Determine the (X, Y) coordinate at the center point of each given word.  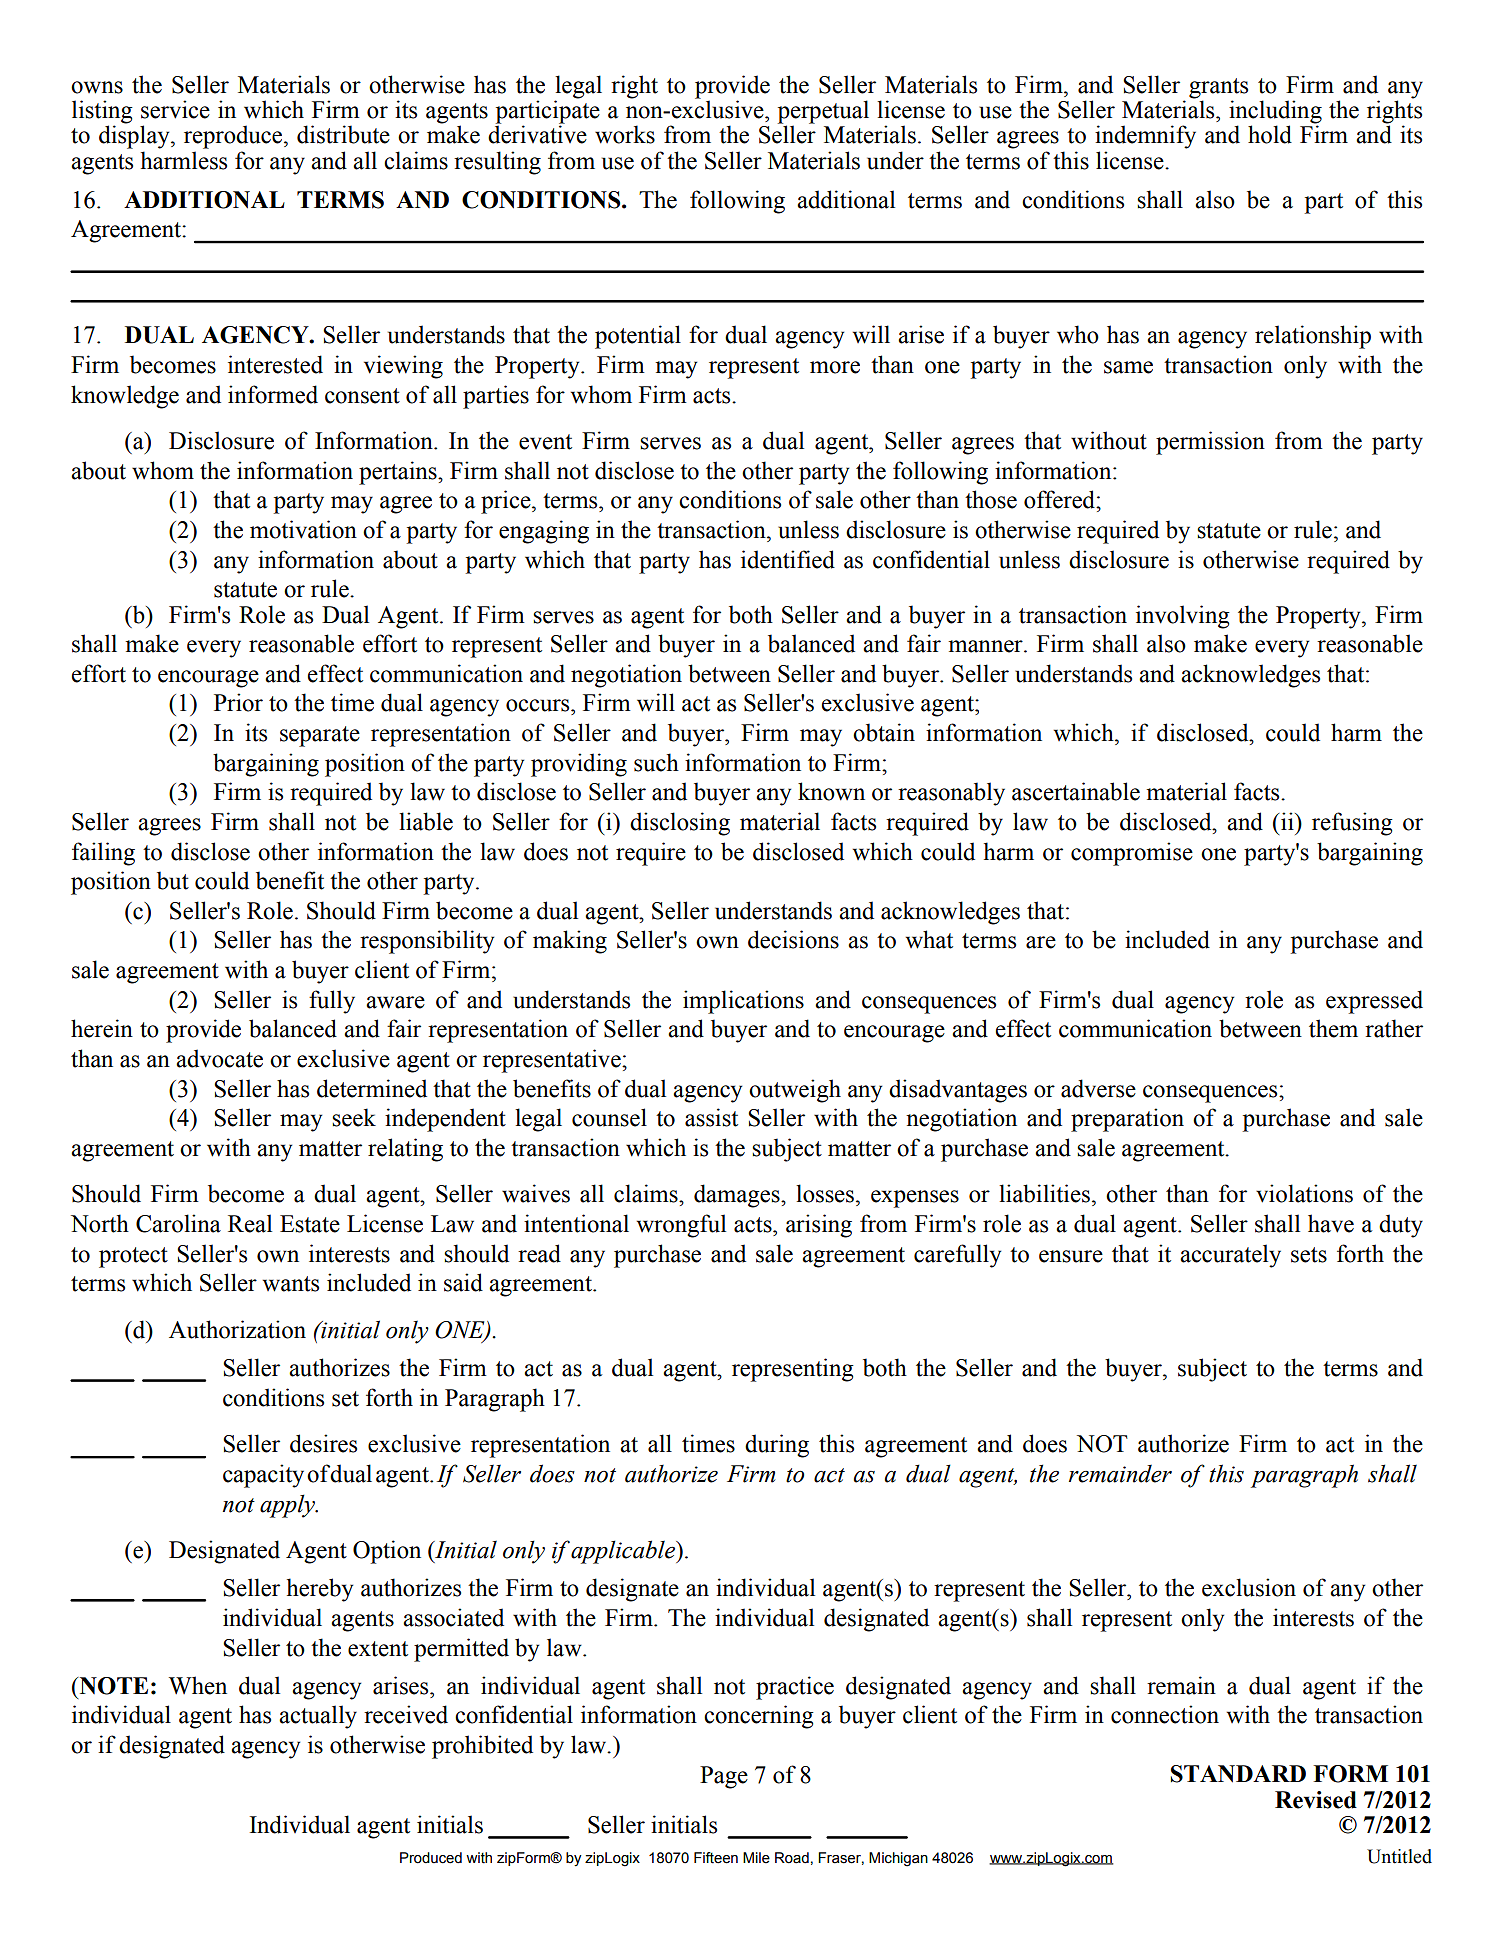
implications (743, 1002)
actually (318, 1717)
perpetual (823, 113)
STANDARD (1238, 1774)
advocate (219, 1058)
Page (724, 1777)
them (1333, 1028)
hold (1270, 134)
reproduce (233, 137)
